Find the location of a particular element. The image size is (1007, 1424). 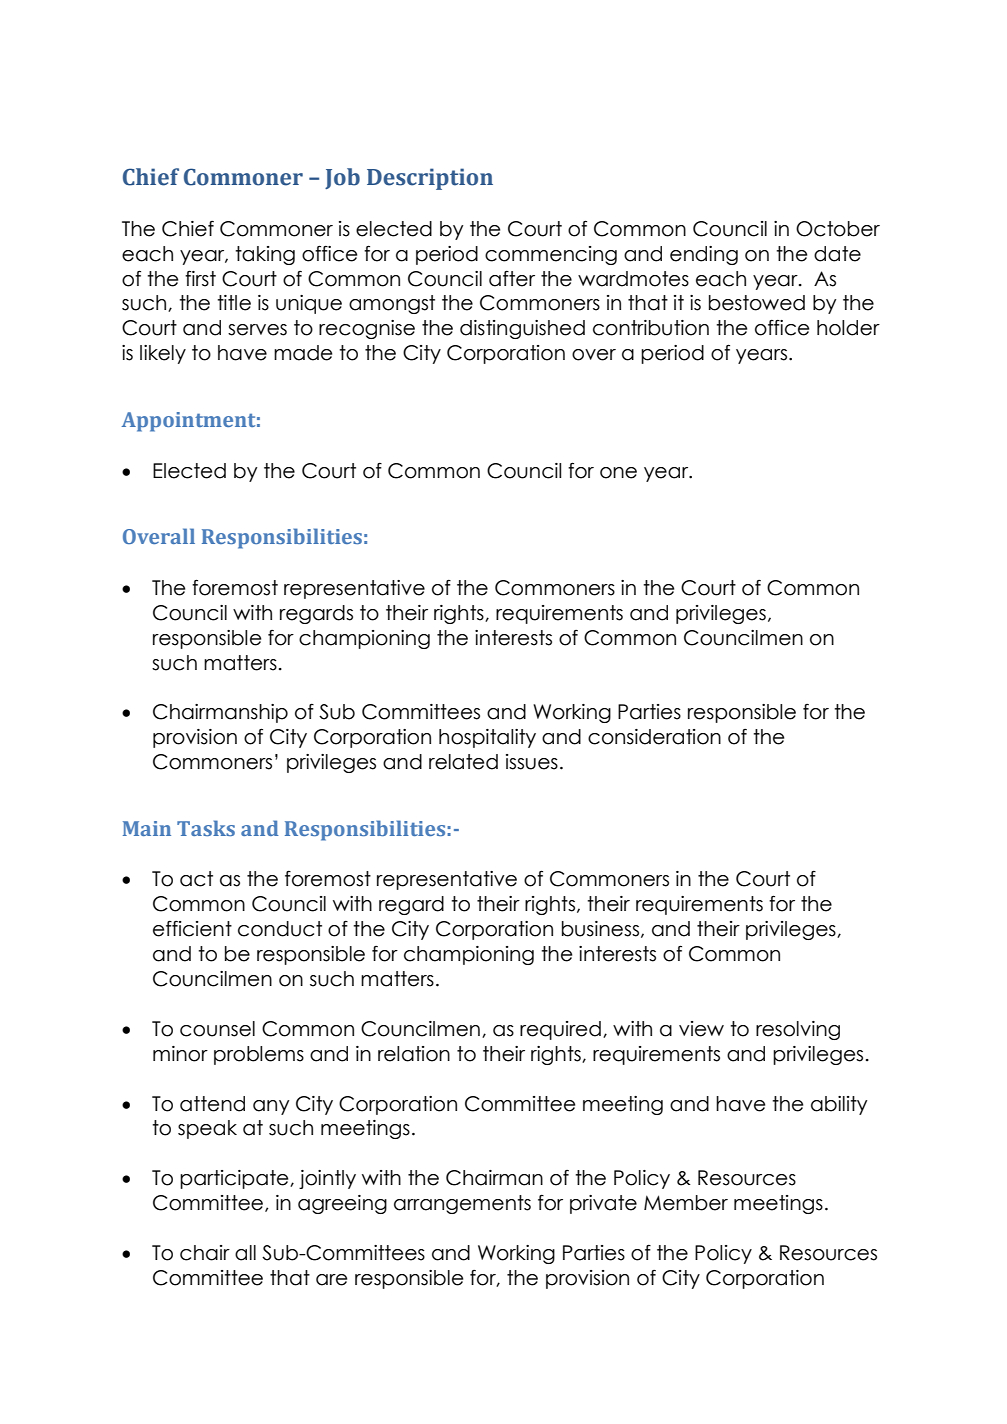

hospitality is located at coordinates (487, 738).
